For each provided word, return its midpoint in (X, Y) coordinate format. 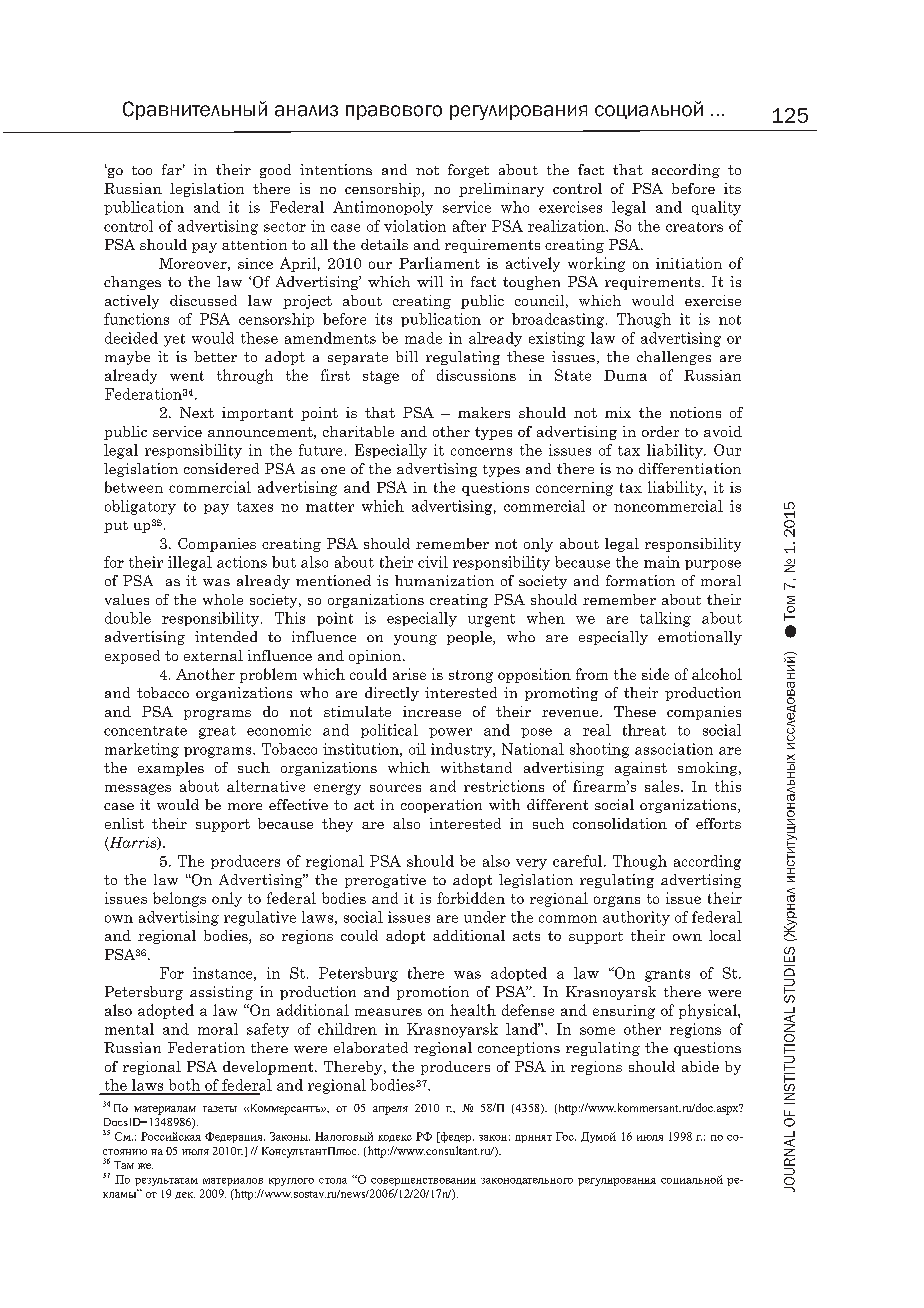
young (415, 640)
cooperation (441, 806)
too (142, 170)
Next (197, 412)
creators (694, 227)
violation (415, 226)
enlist (124, 823)
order (660, 431)
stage (381, 377)
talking (665, 619)
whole (223, 599)
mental (129, 1029)
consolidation (620, 823)
